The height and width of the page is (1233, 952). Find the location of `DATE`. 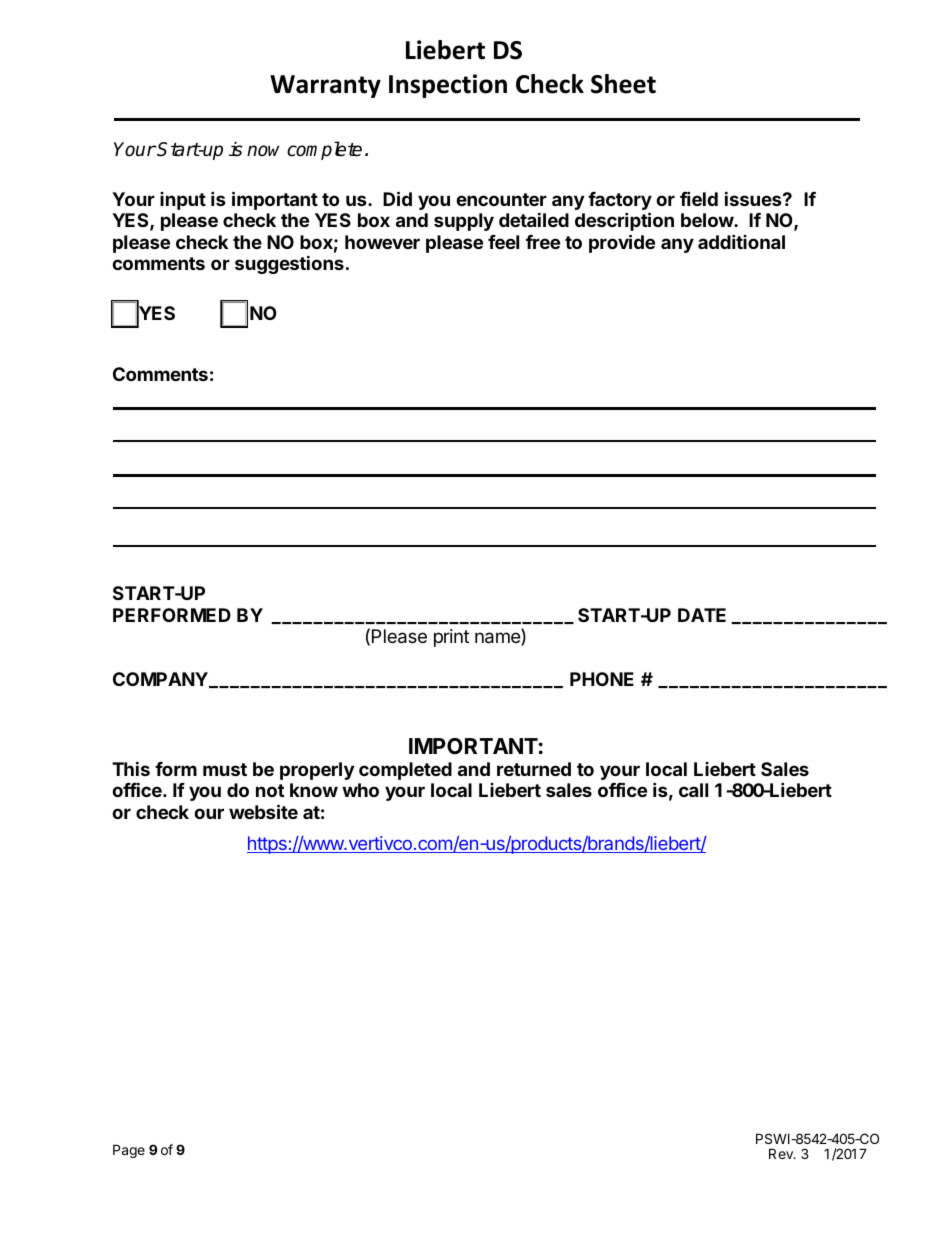

DATE is located at coordinates (702, 615).
